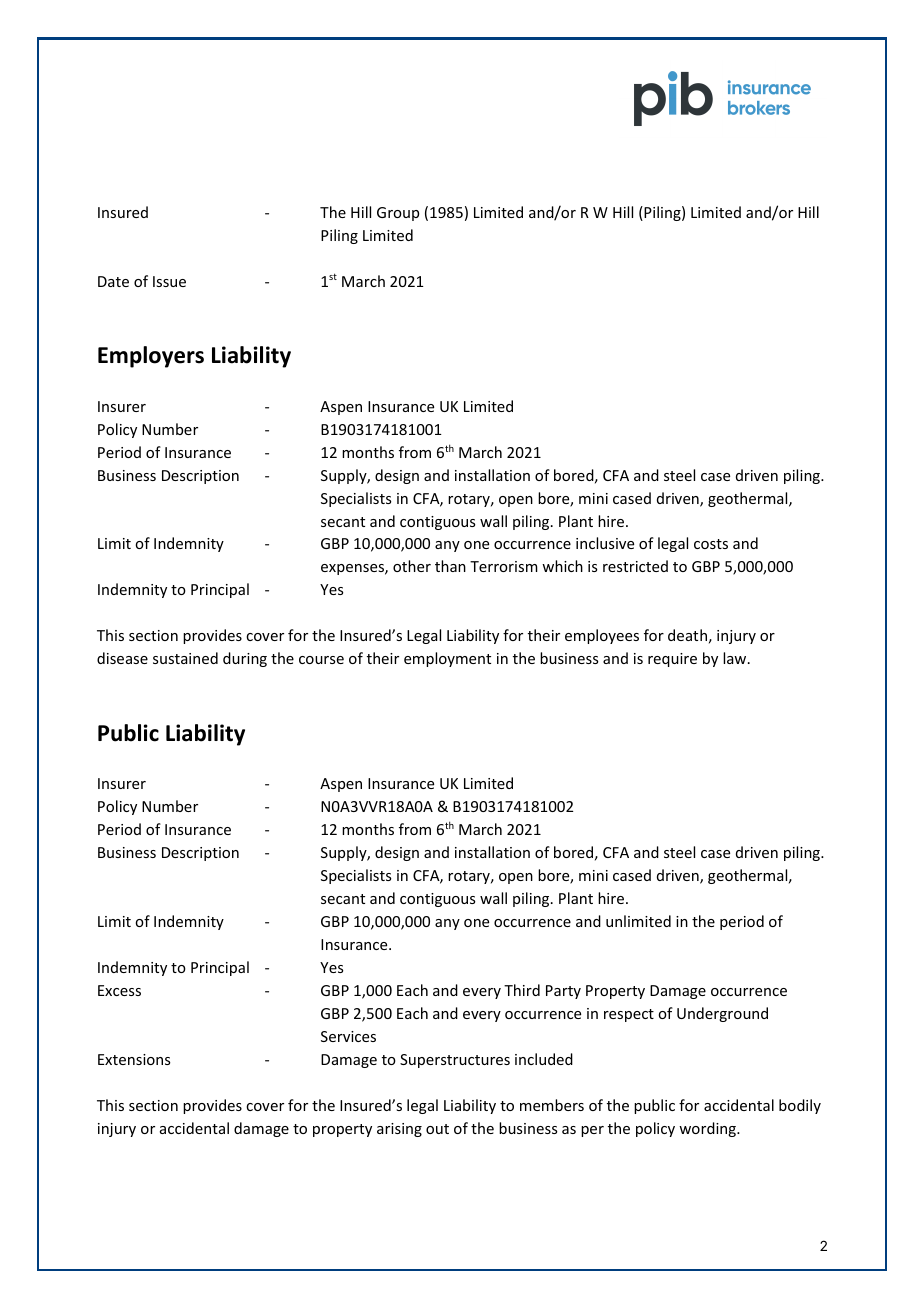 This page has height=1308, width=924. What do you see at coordinates (437, 1129) in the page?
I see `out` at bounding box center [437, 1129].
